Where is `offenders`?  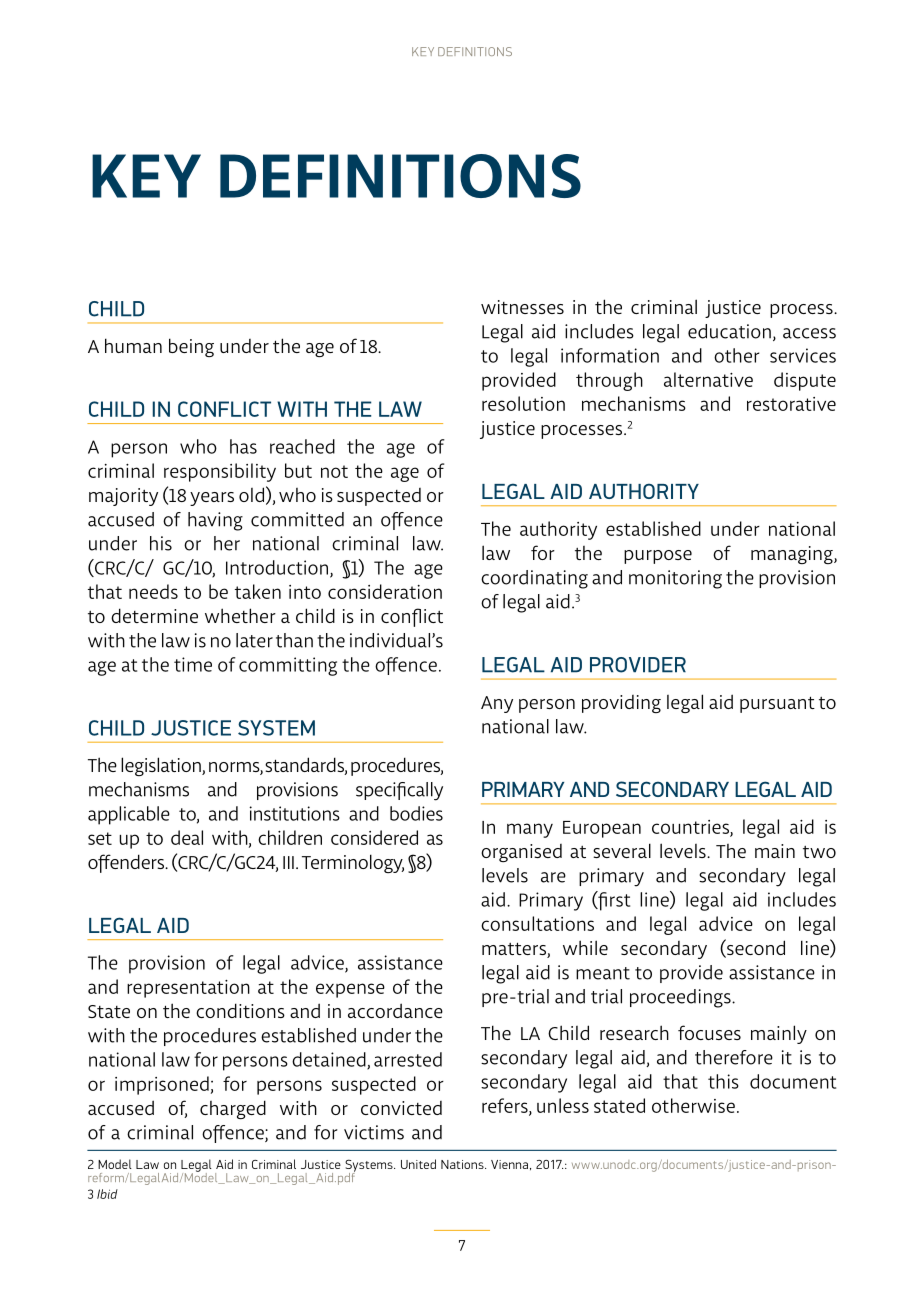
offenders is located at coordinates (127, 863).
